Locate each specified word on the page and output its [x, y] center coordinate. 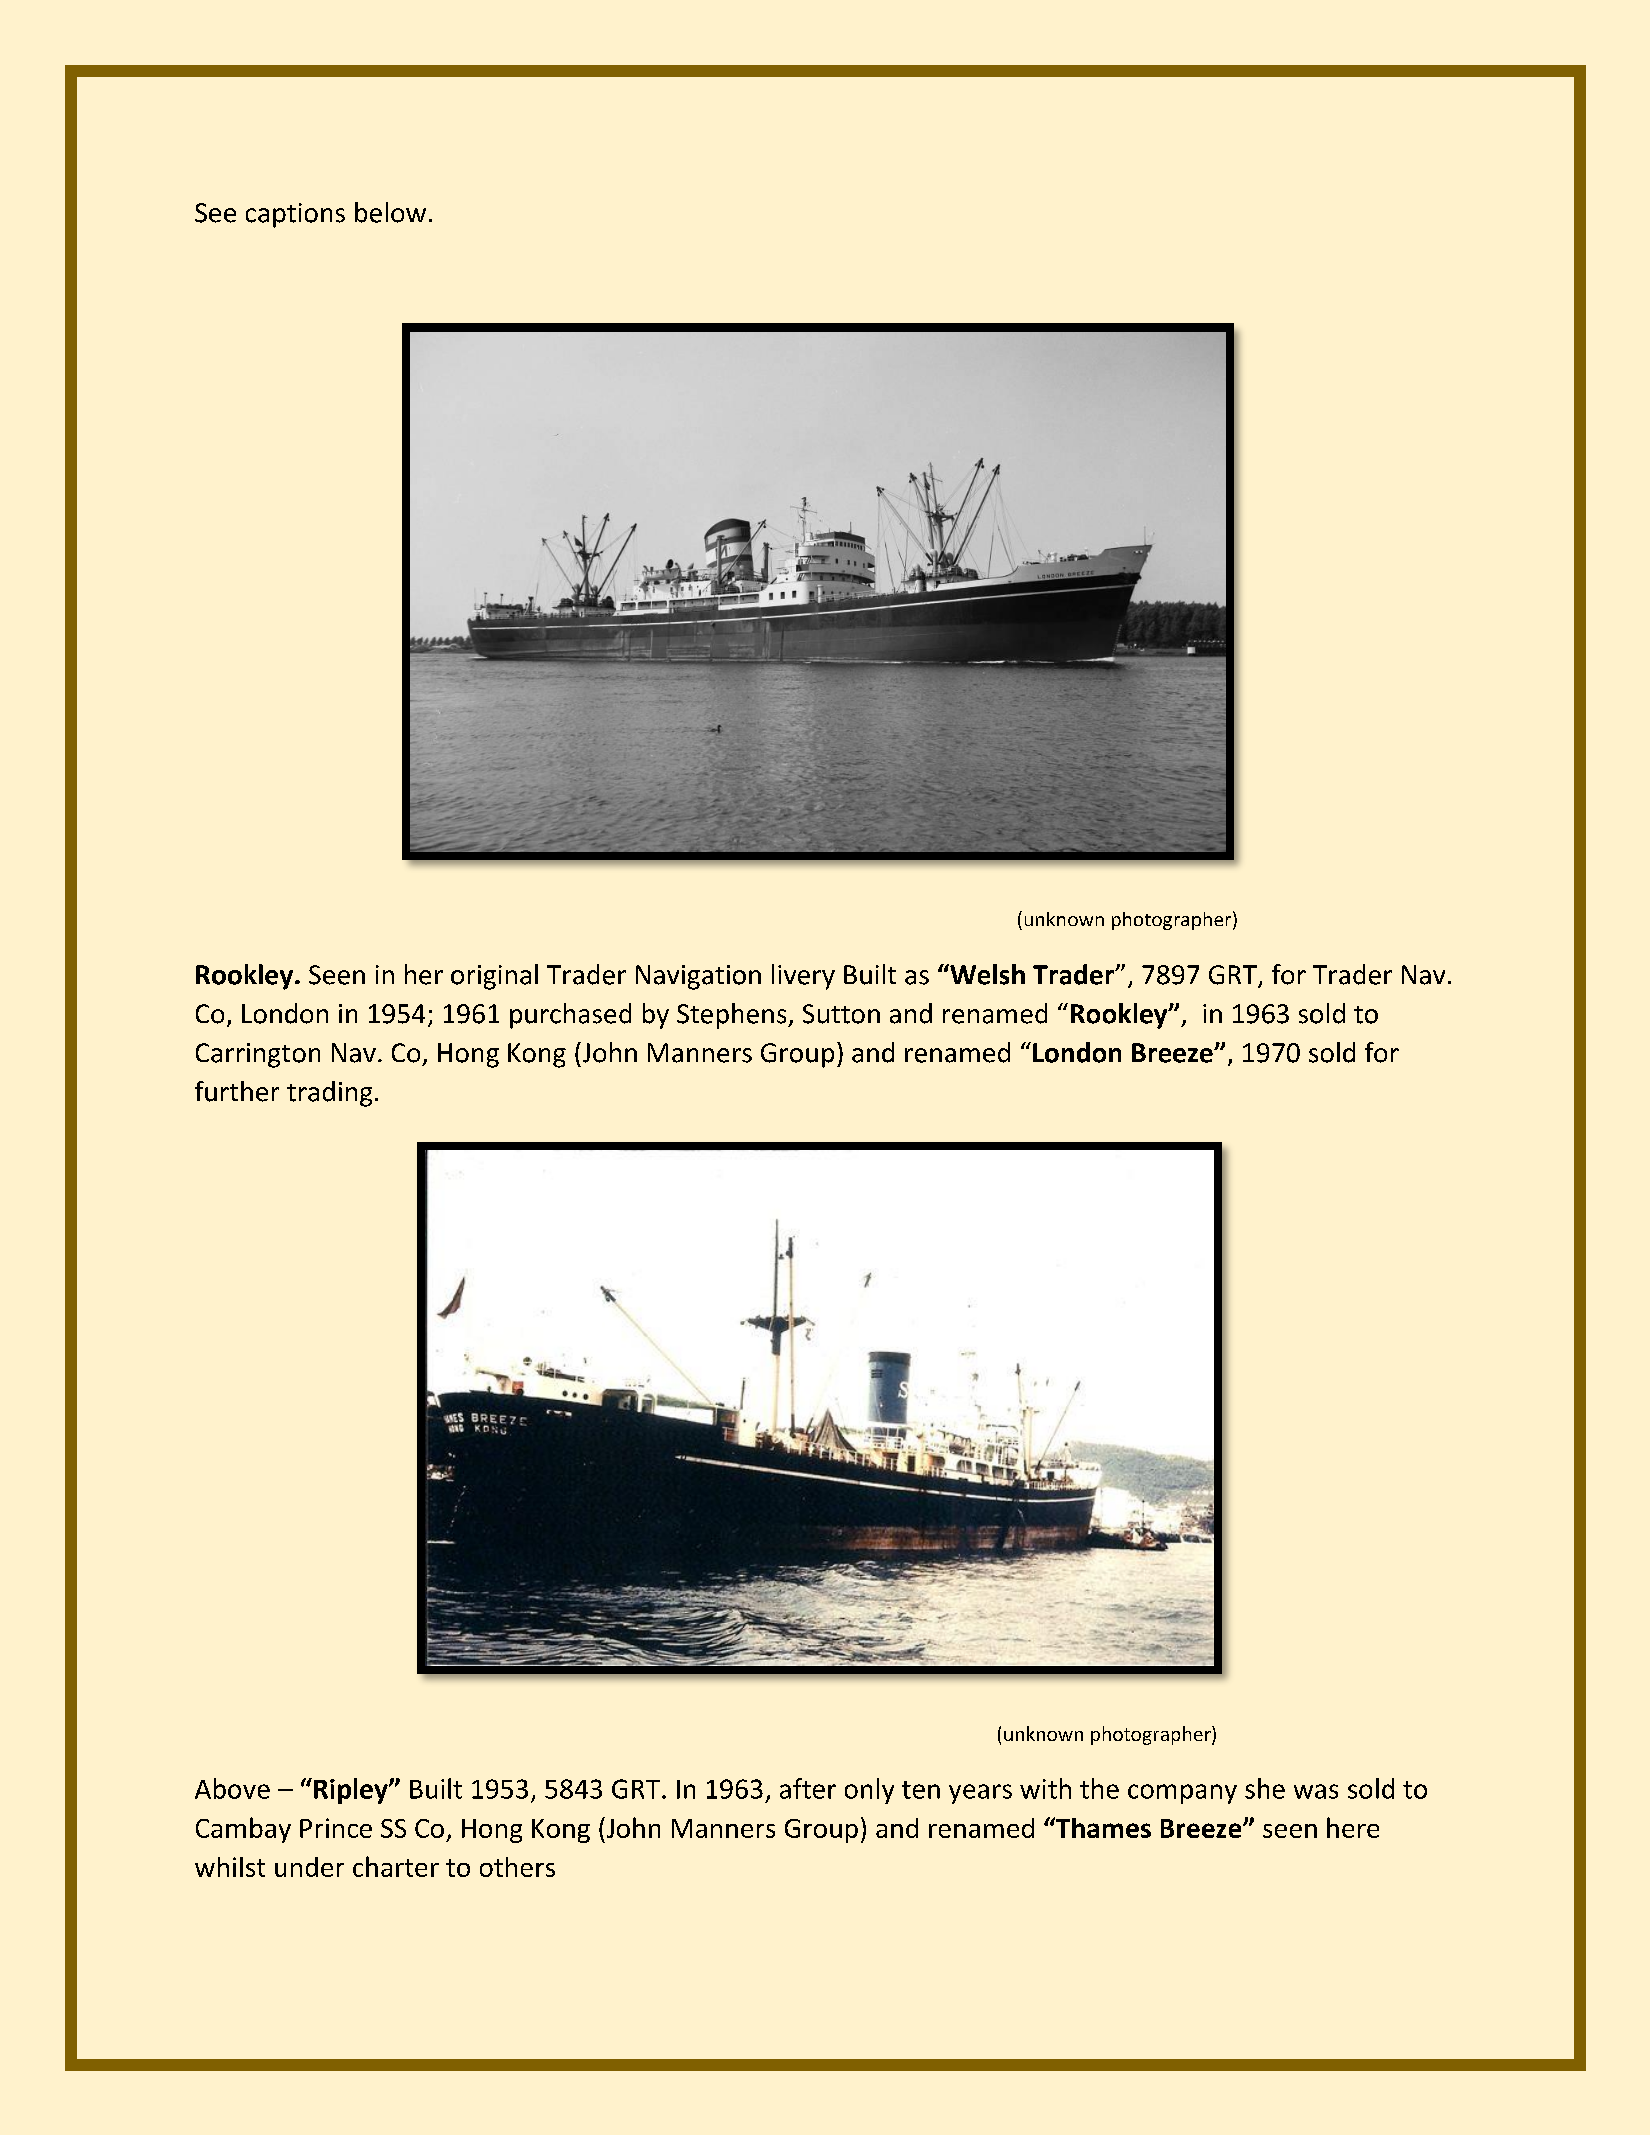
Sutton [841, 1014]
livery [803, 977]
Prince [336, 1828]
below [390, 212]
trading [329, 1094]
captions [295, 215]
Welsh [986, 974]
